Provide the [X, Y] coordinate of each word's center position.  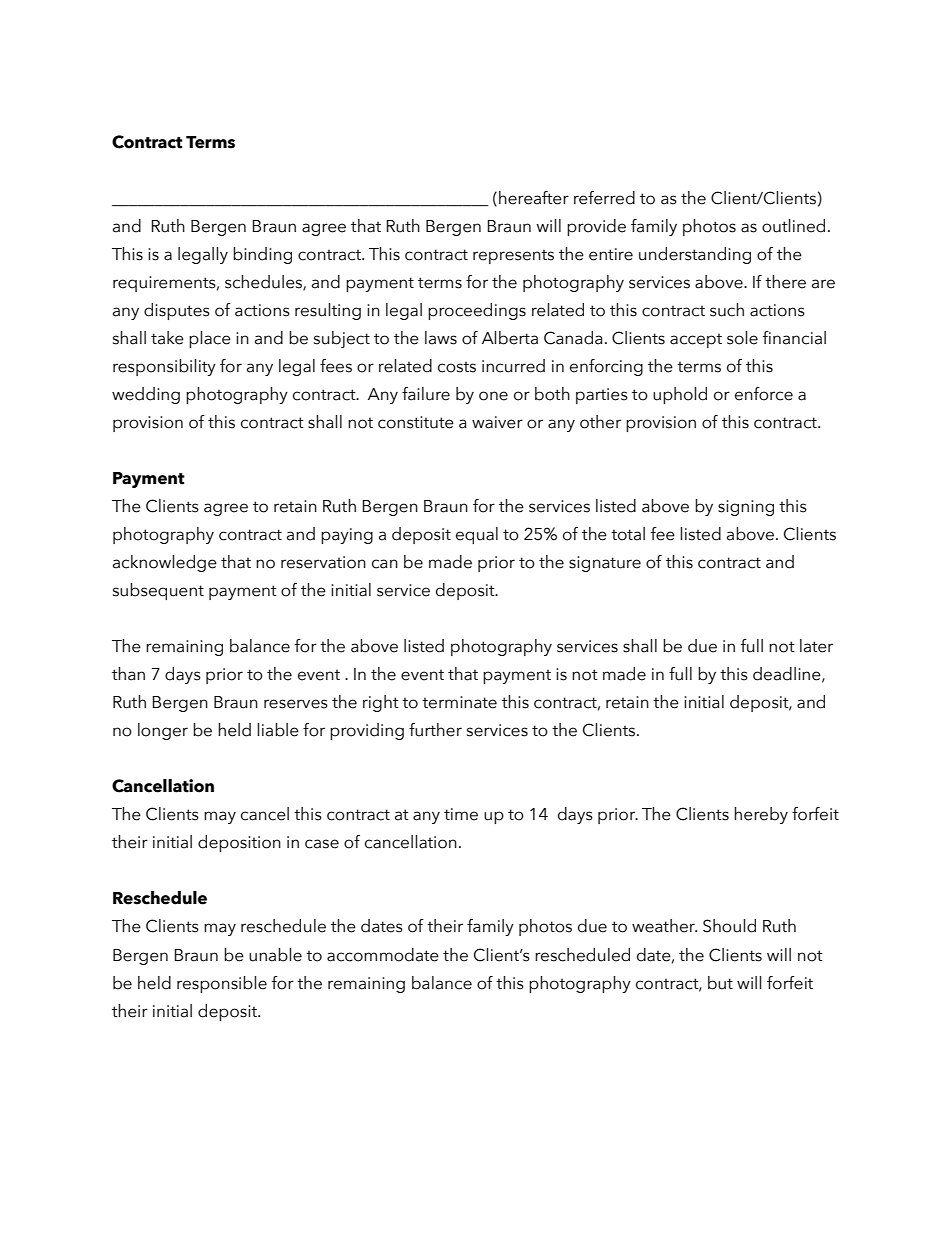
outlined [793, 226]
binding [262, 255]
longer [163, 731]
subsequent [158, 591]
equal [477, 535]
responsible [222, 984]
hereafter [534, 198]
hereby [761, 815]
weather [664, 926]
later [816, 646]
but [720, 983]
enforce [764, 394]
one [493, 396]
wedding [146, 395]
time [461, 814]
